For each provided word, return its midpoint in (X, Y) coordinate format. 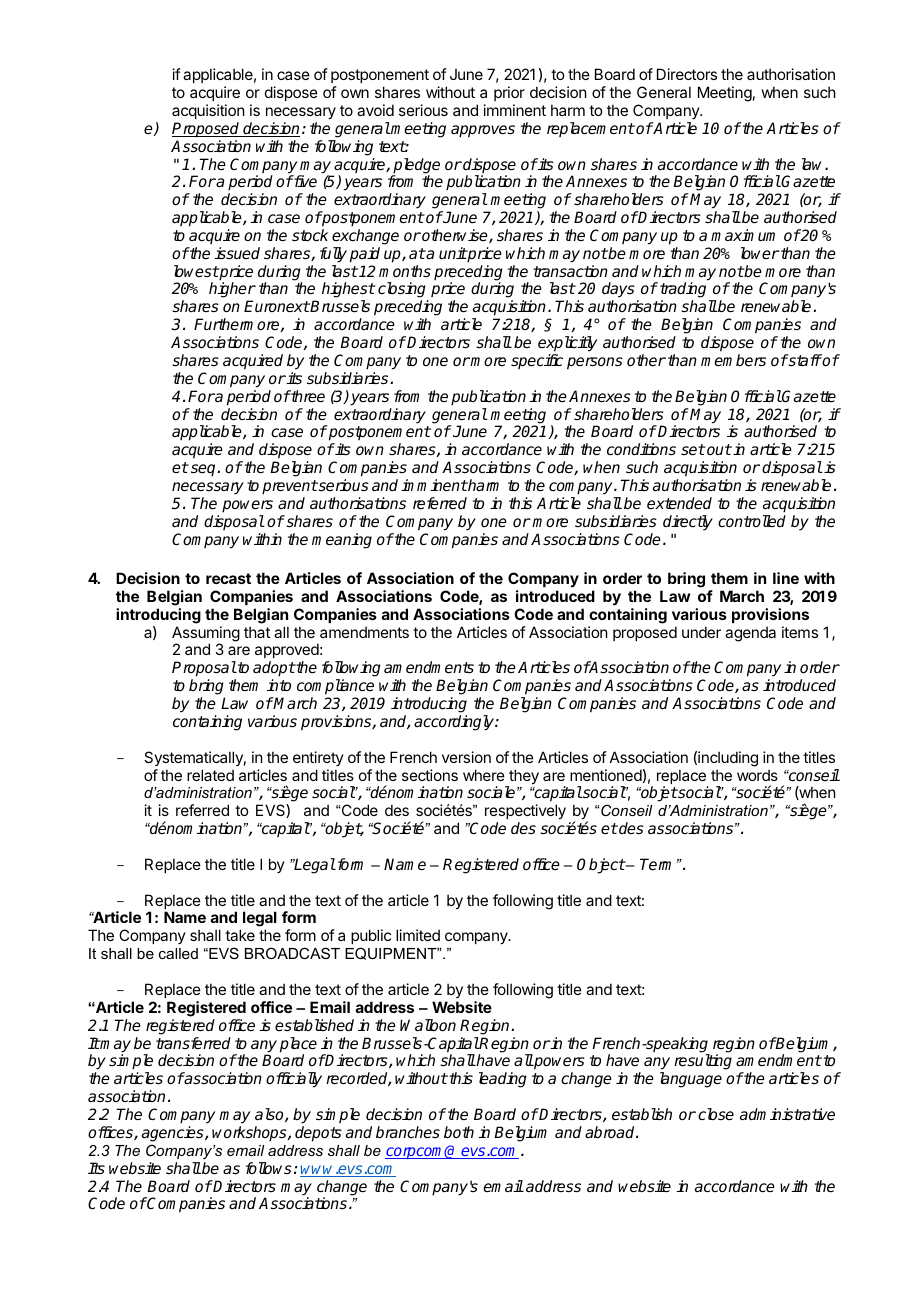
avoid (375, 110)
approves (483, 131)
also (270, 1115)
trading (683, 291)
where (484, 775)
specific (537, 361)
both (459, 1132)
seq (204, 470)
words (757, 775)
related (210, 775)
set (693, 449)
